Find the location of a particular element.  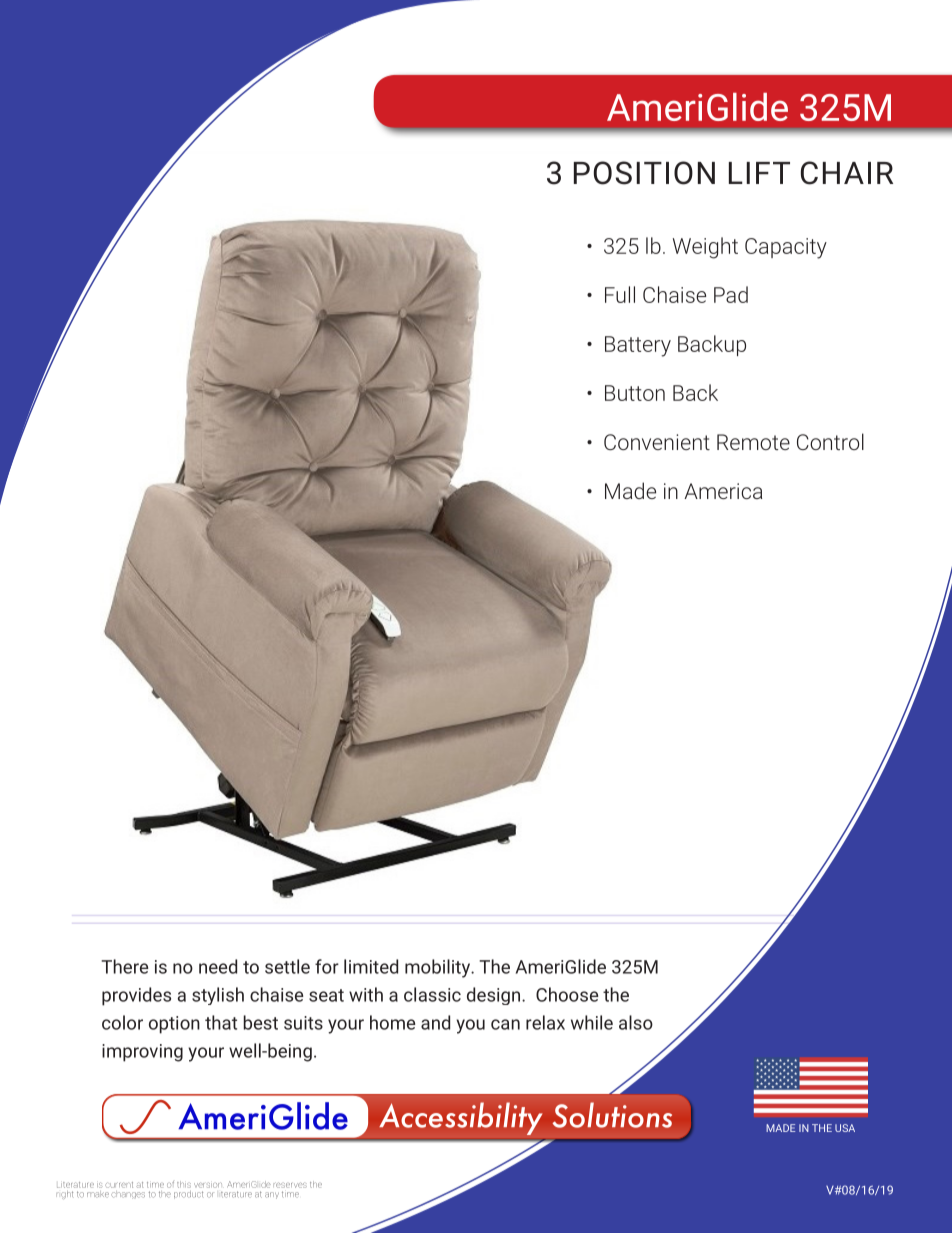

USA is located at coordinates (845, 1128).
